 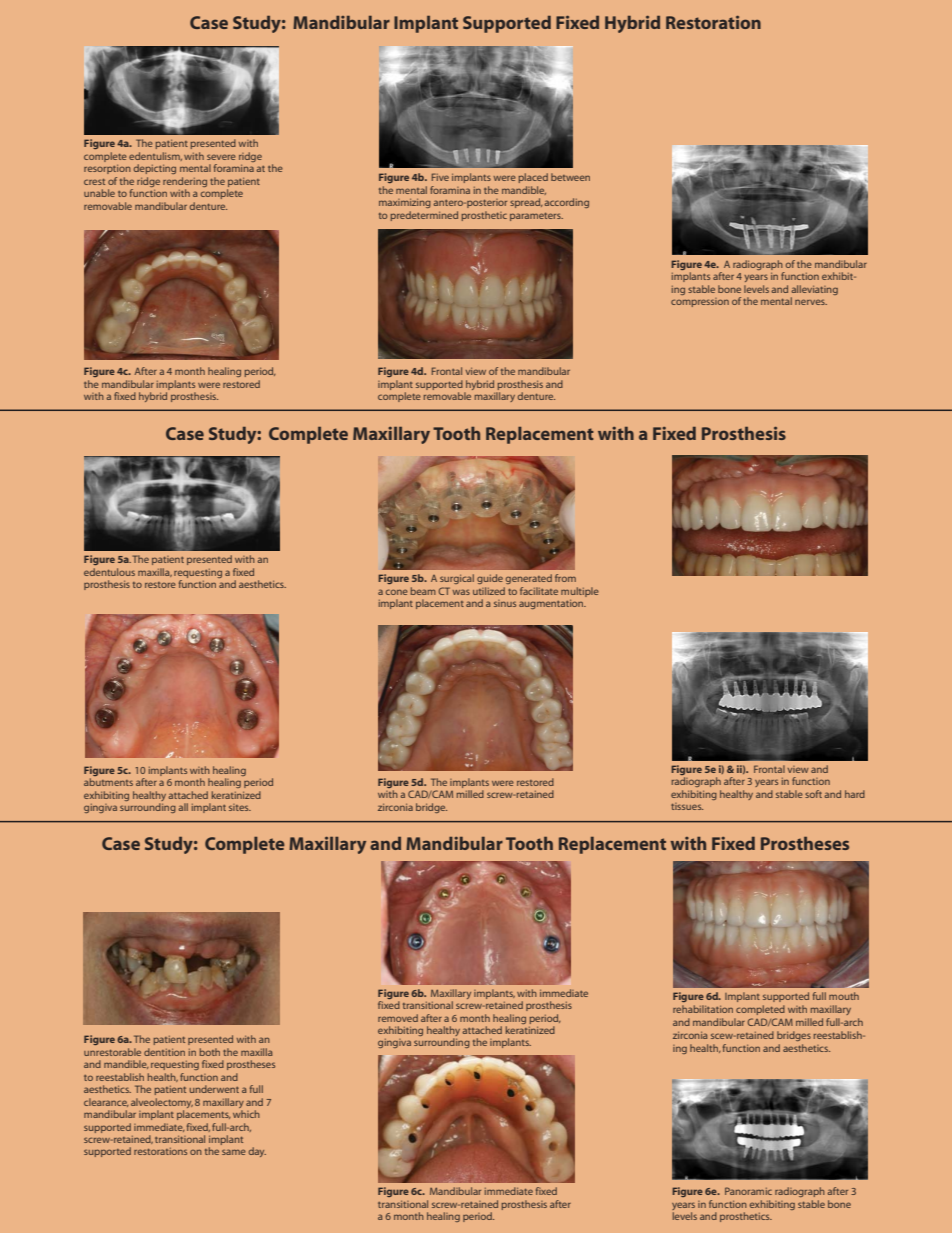 I want to click on edentulous, so click(x=109, y=572).
